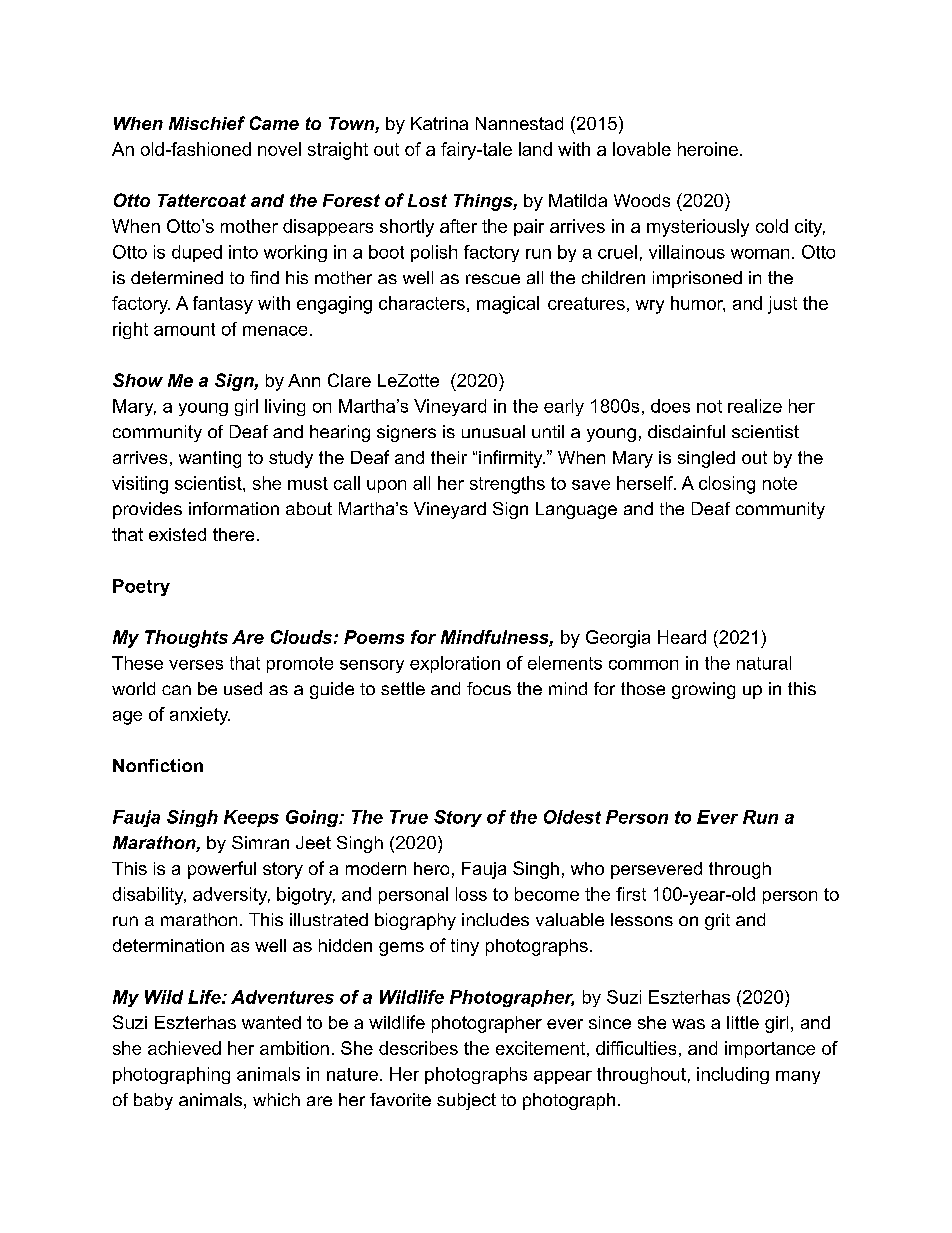 This screenshot has height=1233, width=952. What do you see at coordinates (466, 1101) in the screenshot?
I see `subject` at bounding box center [466, 1101].
